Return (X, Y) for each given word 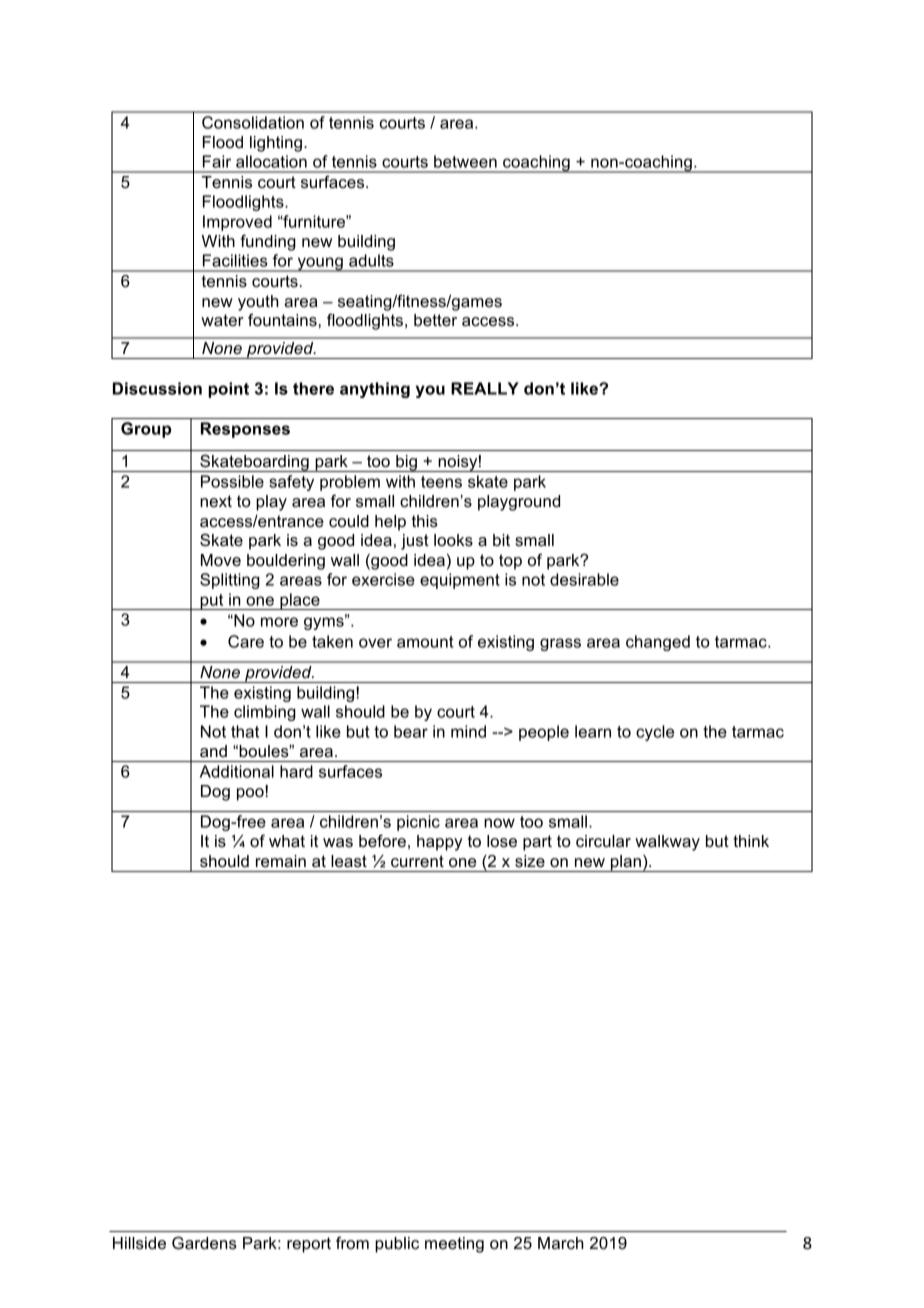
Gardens (204, 1243)
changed (658, 643)
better (435, 320)
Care (246, 641)
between (465, 161)
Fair (217, 161)
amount (425, 642)
